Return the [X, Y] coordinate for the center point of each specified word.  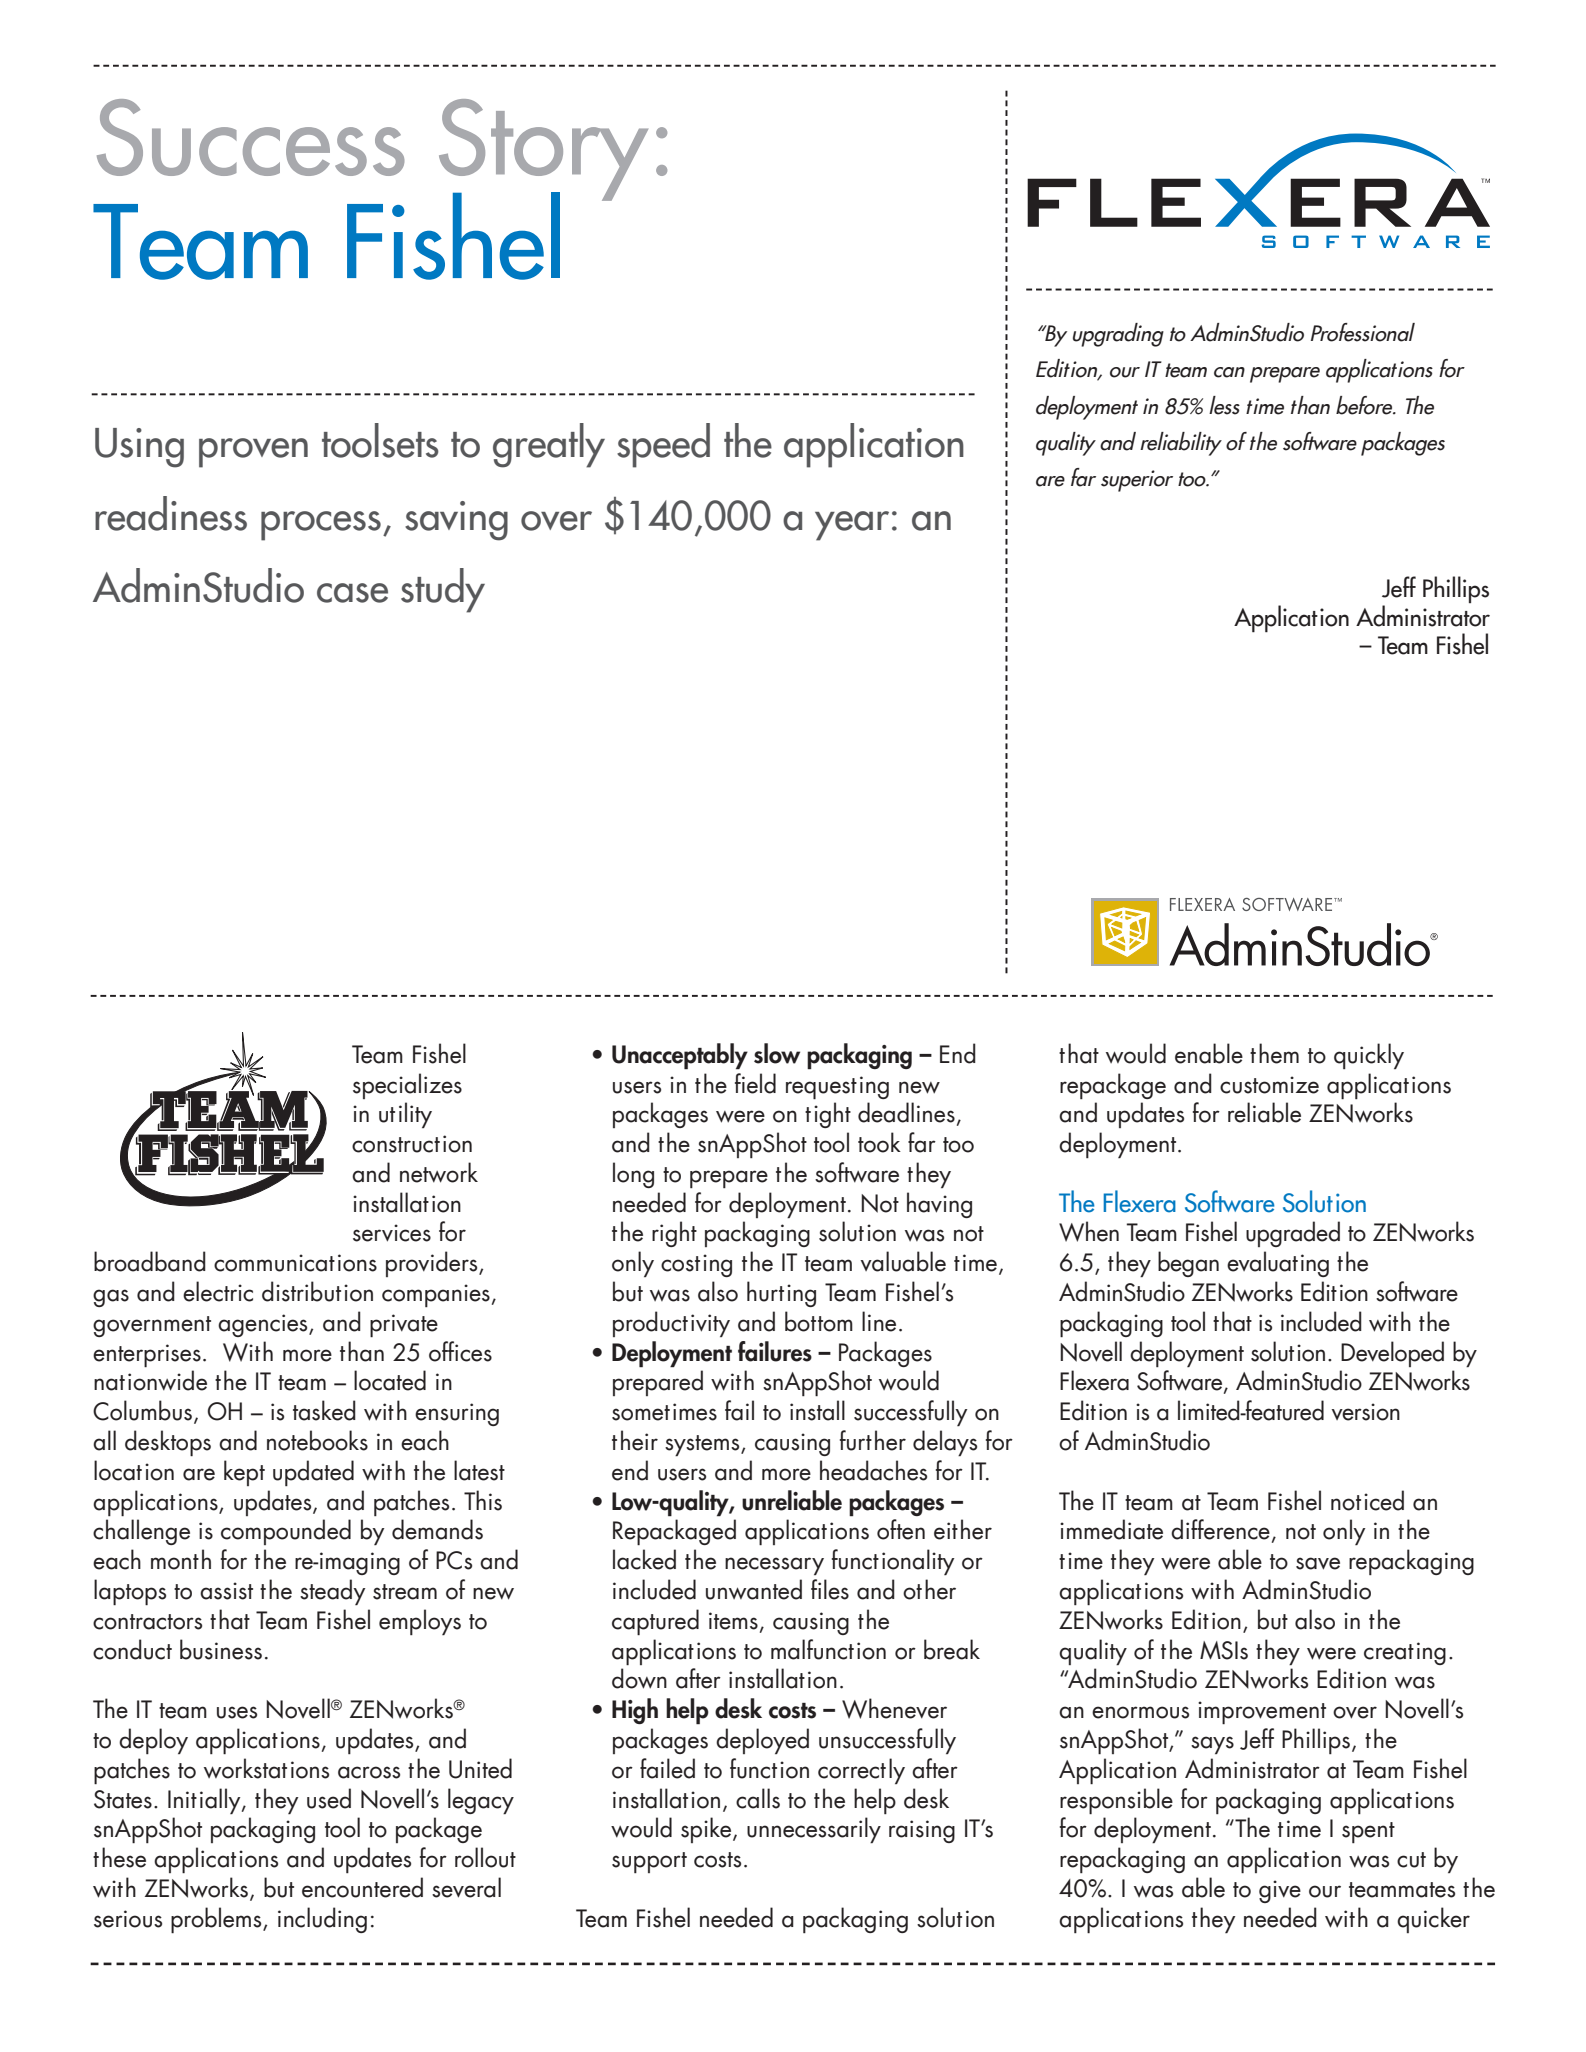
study [443, 590]
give [1280, 1891]
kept [244, 1473]
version [1366, 1412]
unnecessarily [814, 1830]
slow [777, 1053]
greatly [549, 445]
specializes [407, 1086]
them [1274, 1053]
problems [217, 1920]
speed [663, 445]
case [352, 593]
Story [543, 151]
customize [1269, 1085]
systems [703, 1446]
